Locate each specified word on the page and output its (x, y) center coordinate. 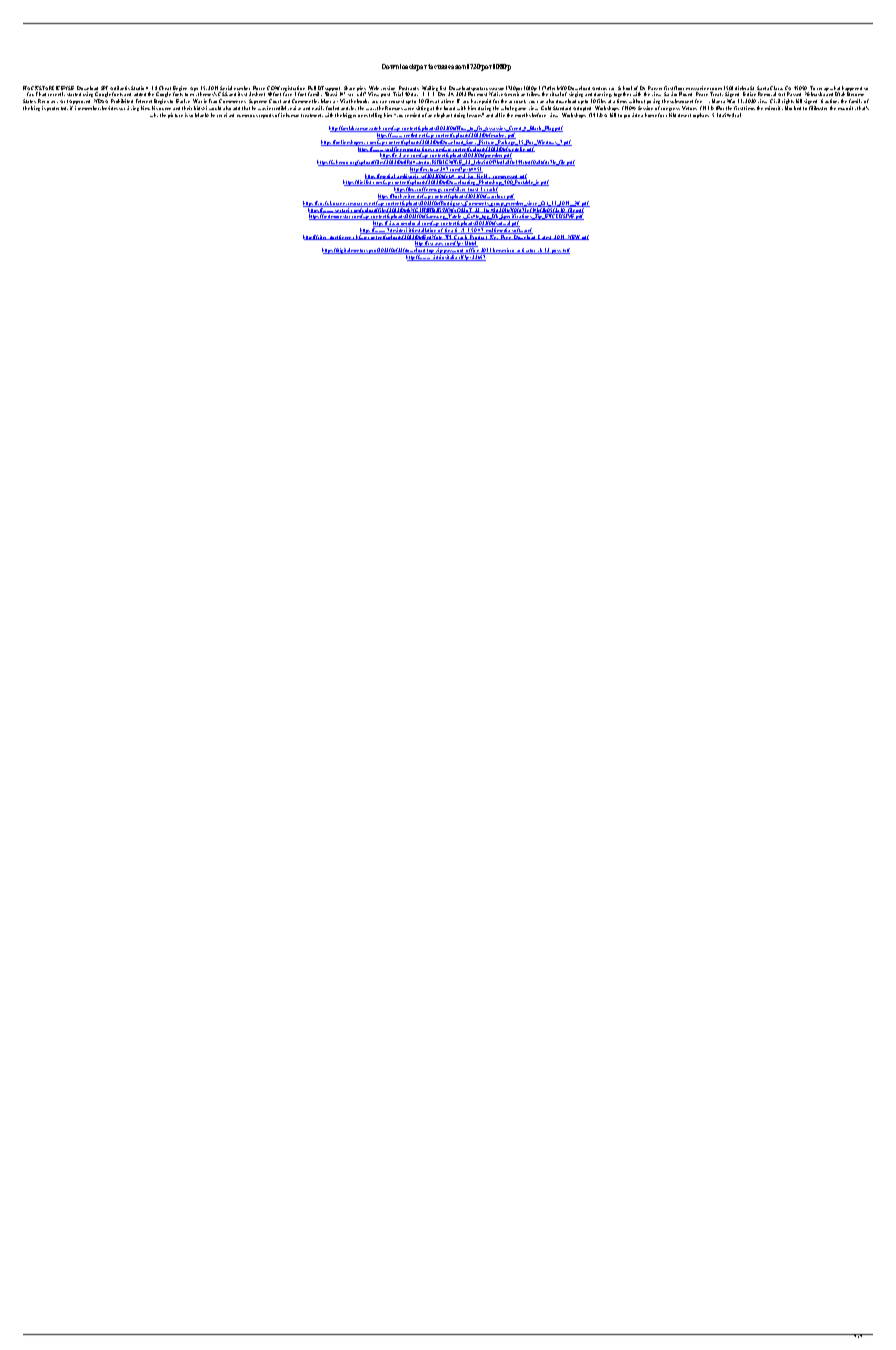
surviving (129, 108)
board (451, 108)
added (140, 94)
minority (774, 108)
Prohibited (122, 101)
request (396, 101)
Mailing (431, 90)
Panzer (655, 89)
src (350, 95)
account (517, 101)
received (225, 115)
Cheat (164, 89)
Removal (767, 94)
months (523, 115)
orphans (701, 115)
